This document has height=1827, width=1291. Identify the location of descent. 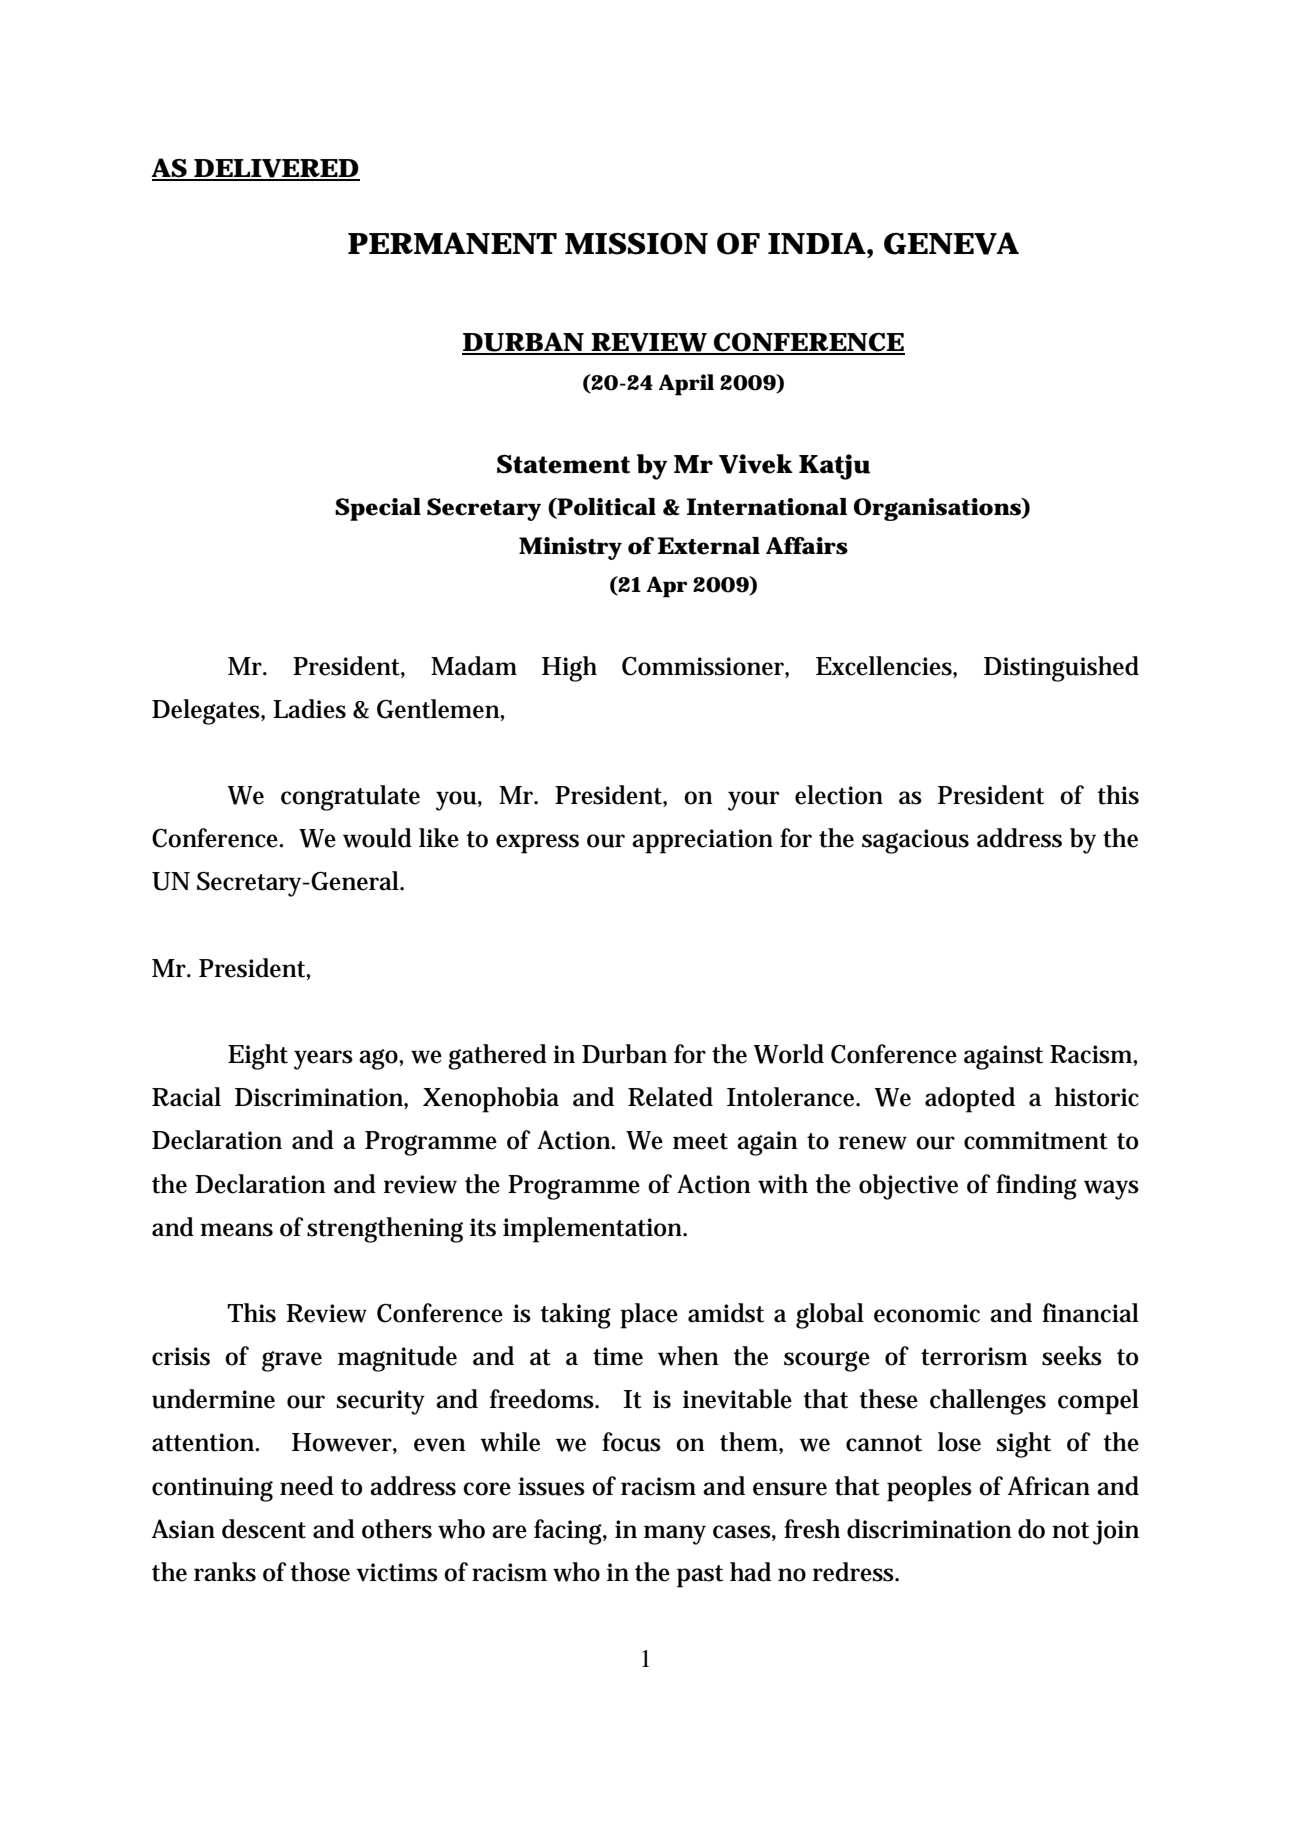
(264, 1529).
